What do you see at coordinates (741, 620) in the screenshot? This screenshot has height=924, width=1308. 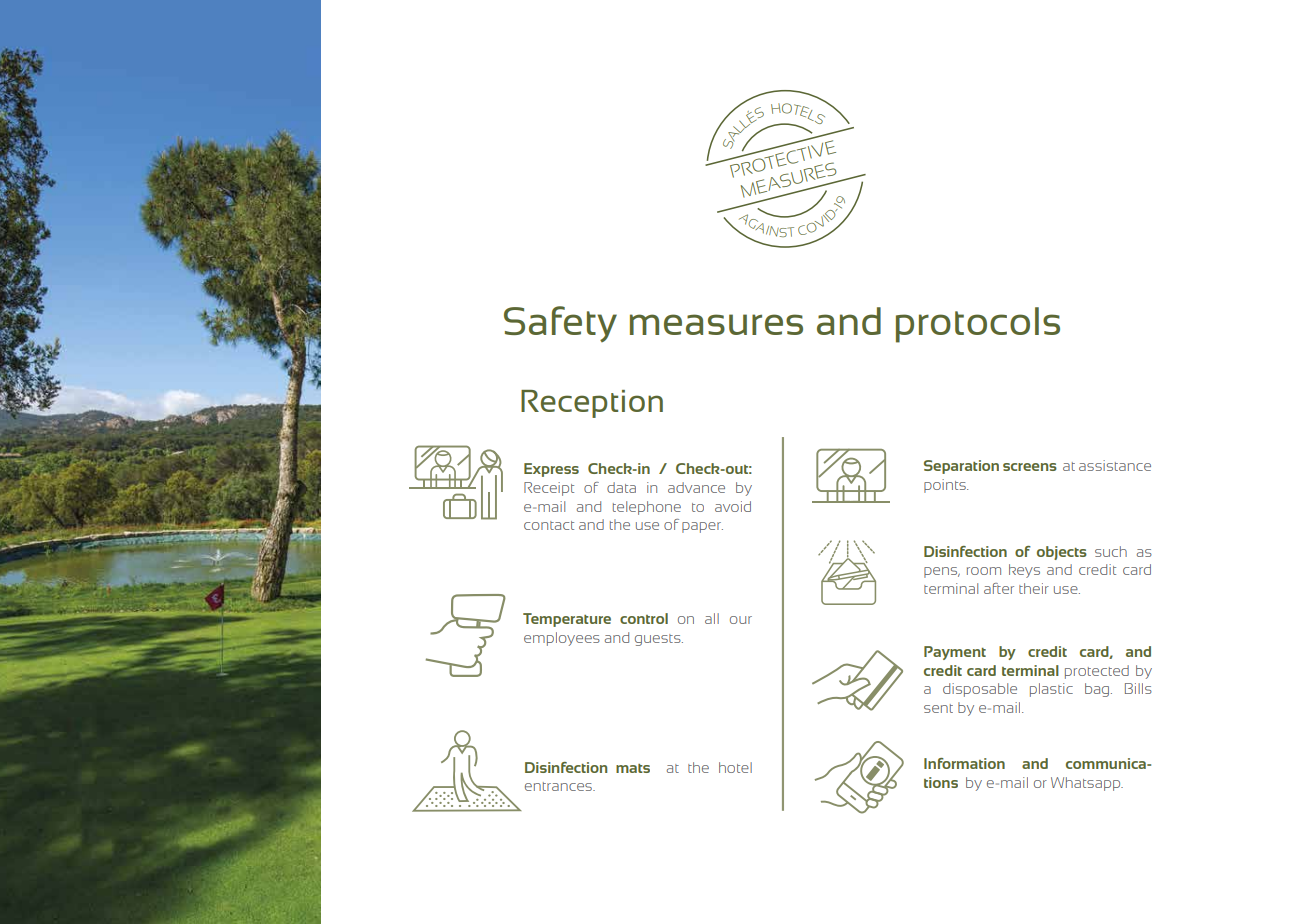 I see `our` at bounding box center [741, 620].
